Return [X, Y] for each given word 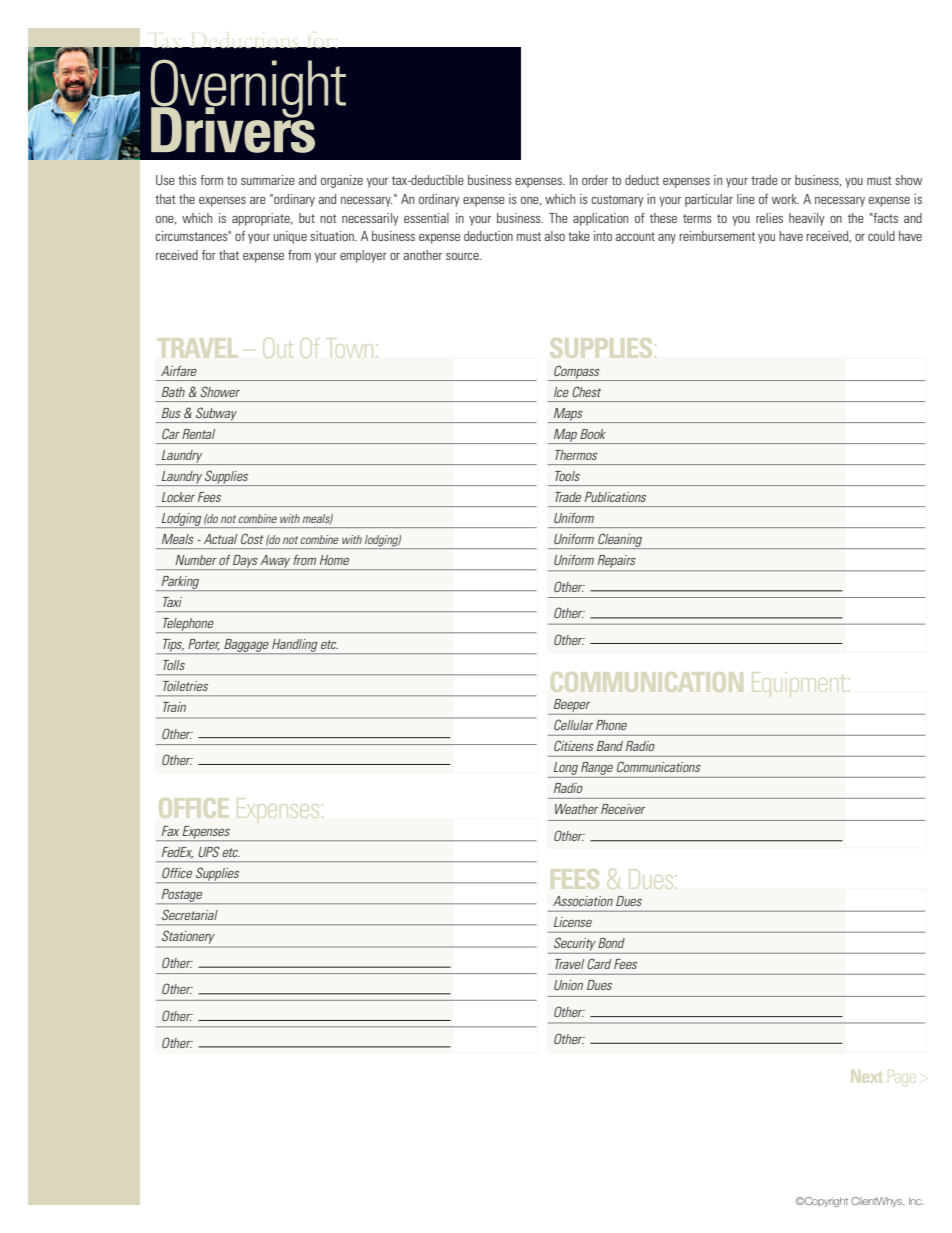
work [785, 199]
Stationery [188, 937]
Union [568, 985]
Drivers [233, 129]
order [595, 180]
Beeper [572, 705]
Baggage [246, 646]
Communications [659, 766]
